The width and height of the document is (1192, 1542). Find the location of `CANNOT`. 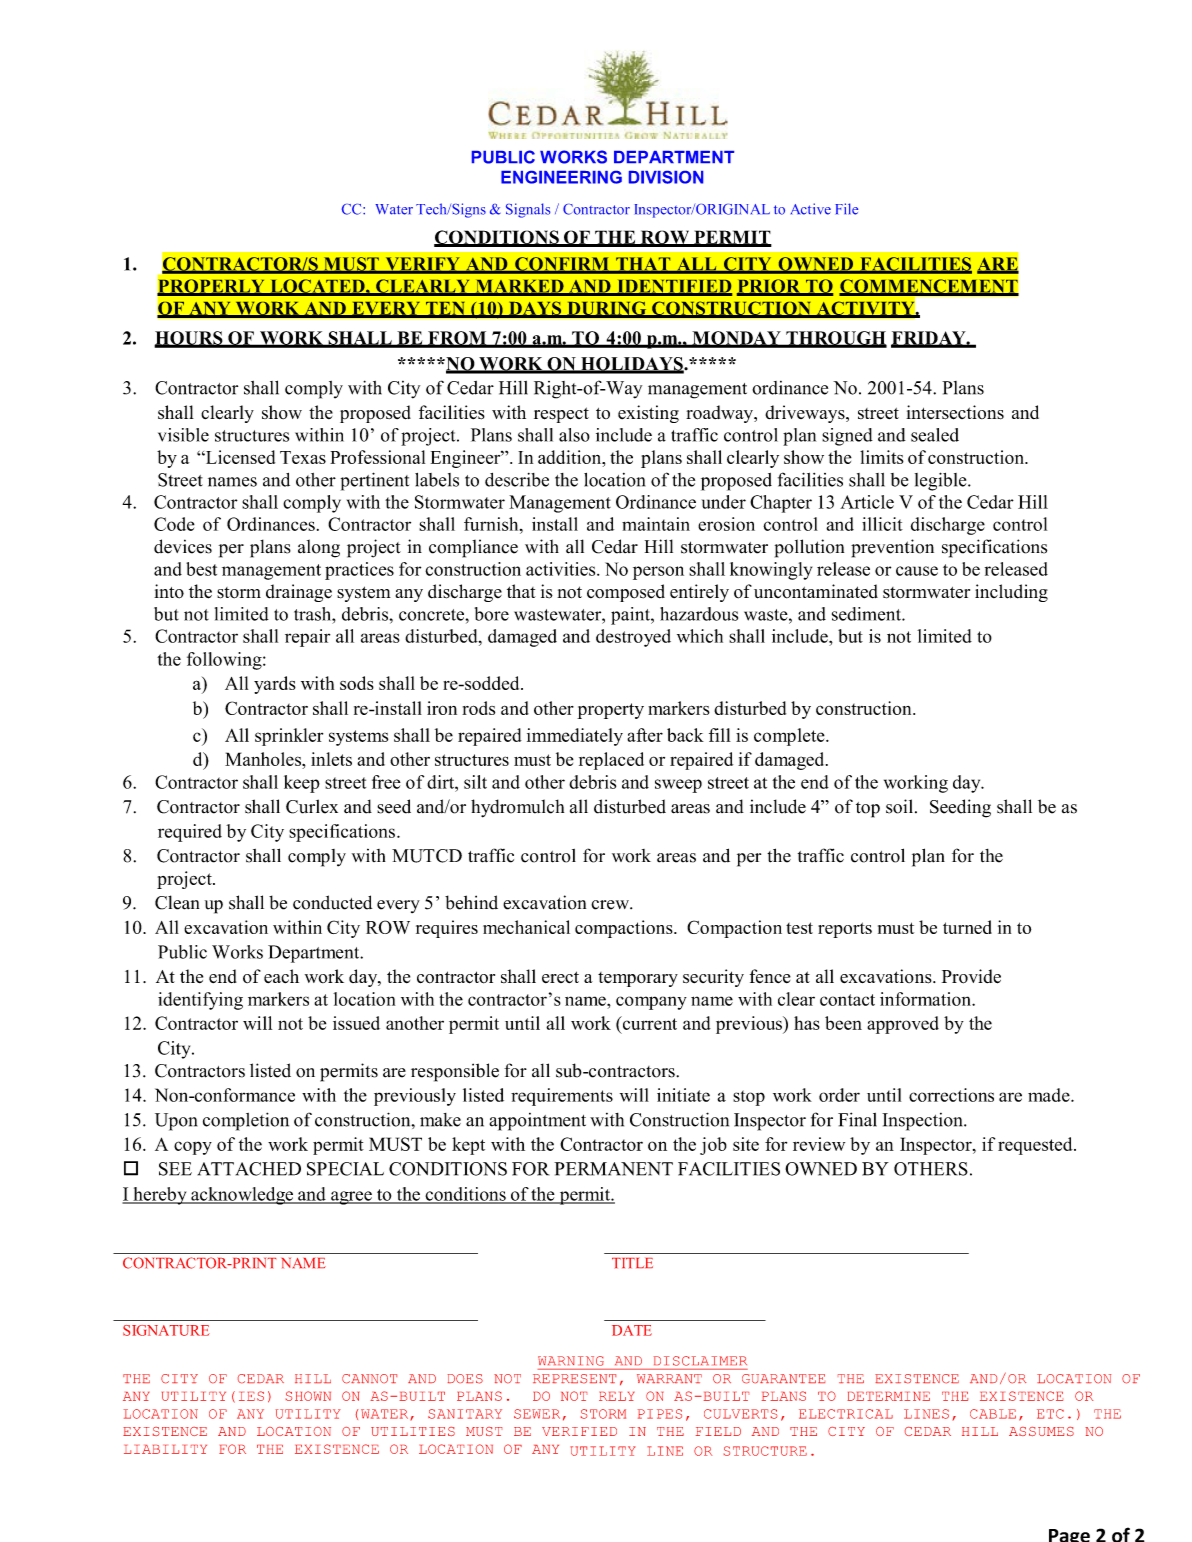

CANNOT is located at coordinates (369, 1379).
